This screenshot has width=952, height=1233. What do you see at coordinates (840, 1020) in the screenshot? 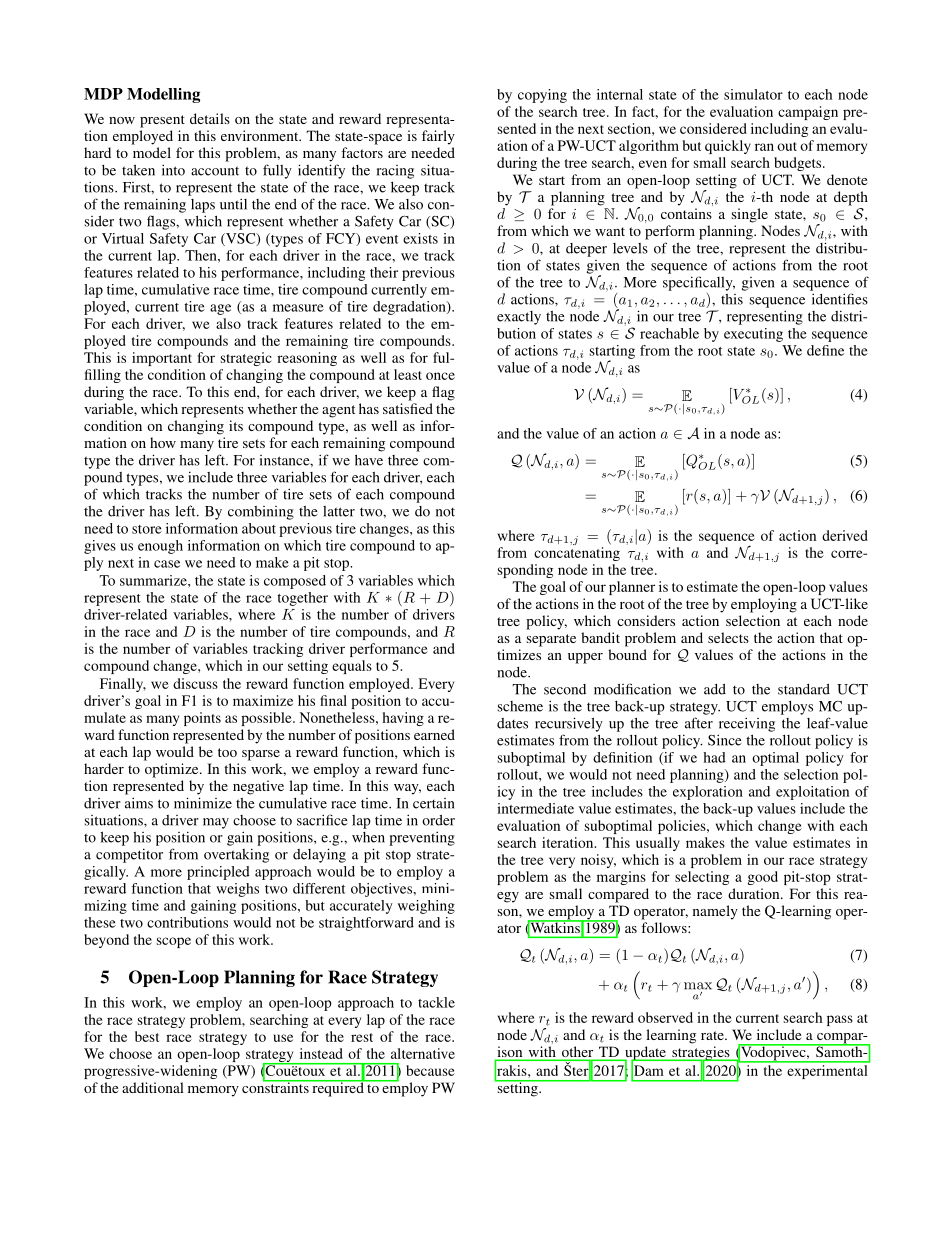
I see `pass` at bounding box center [840, 1020].
